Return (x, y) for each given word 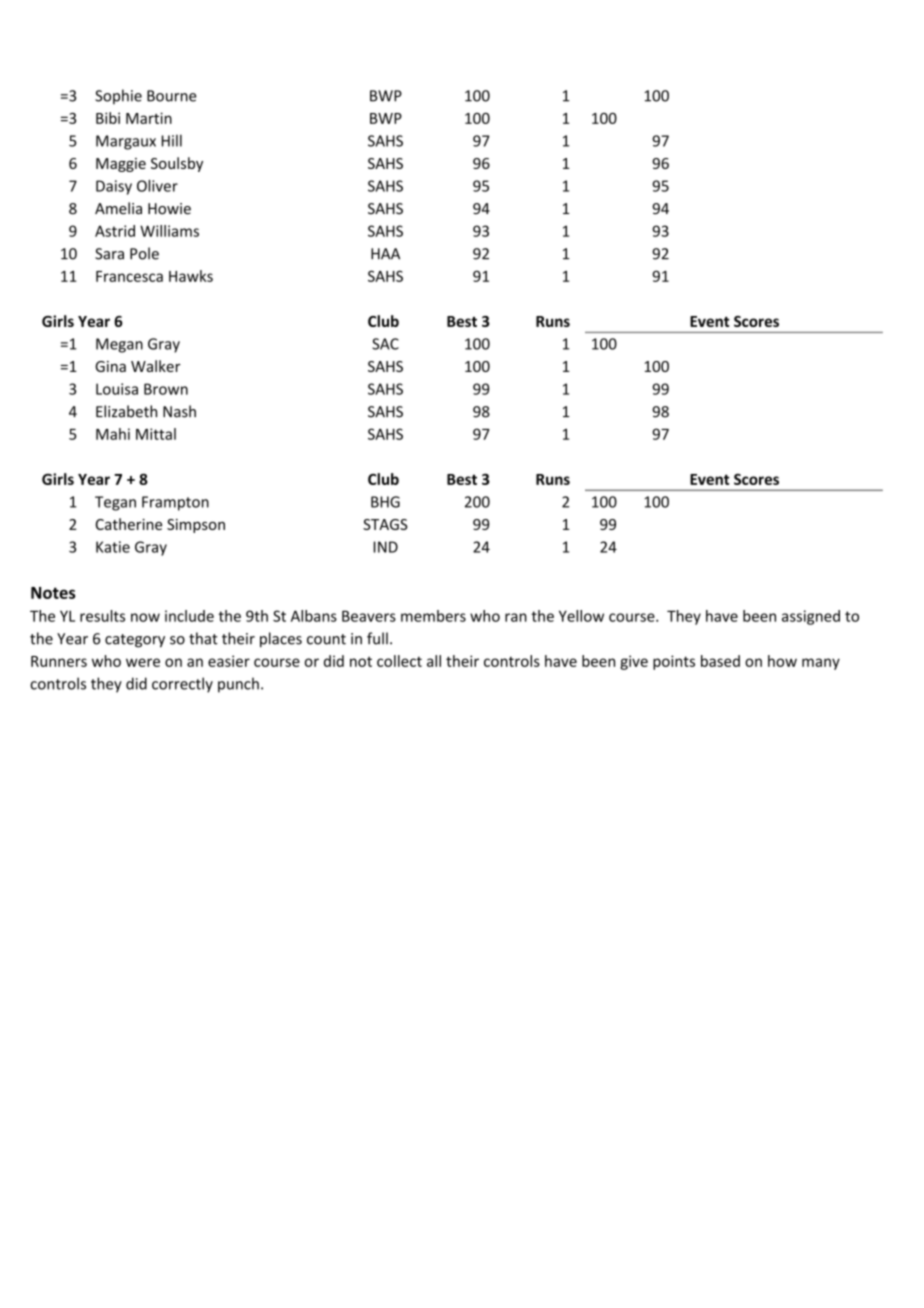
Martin (149, 118)
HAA (385, 254)
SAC (385, 344)
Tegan (115, 503)
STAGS (385, 524)
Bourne (172, 96)
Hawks (191, 276)
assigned (811, 617)
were (143, 662)
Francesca (129, 276)
